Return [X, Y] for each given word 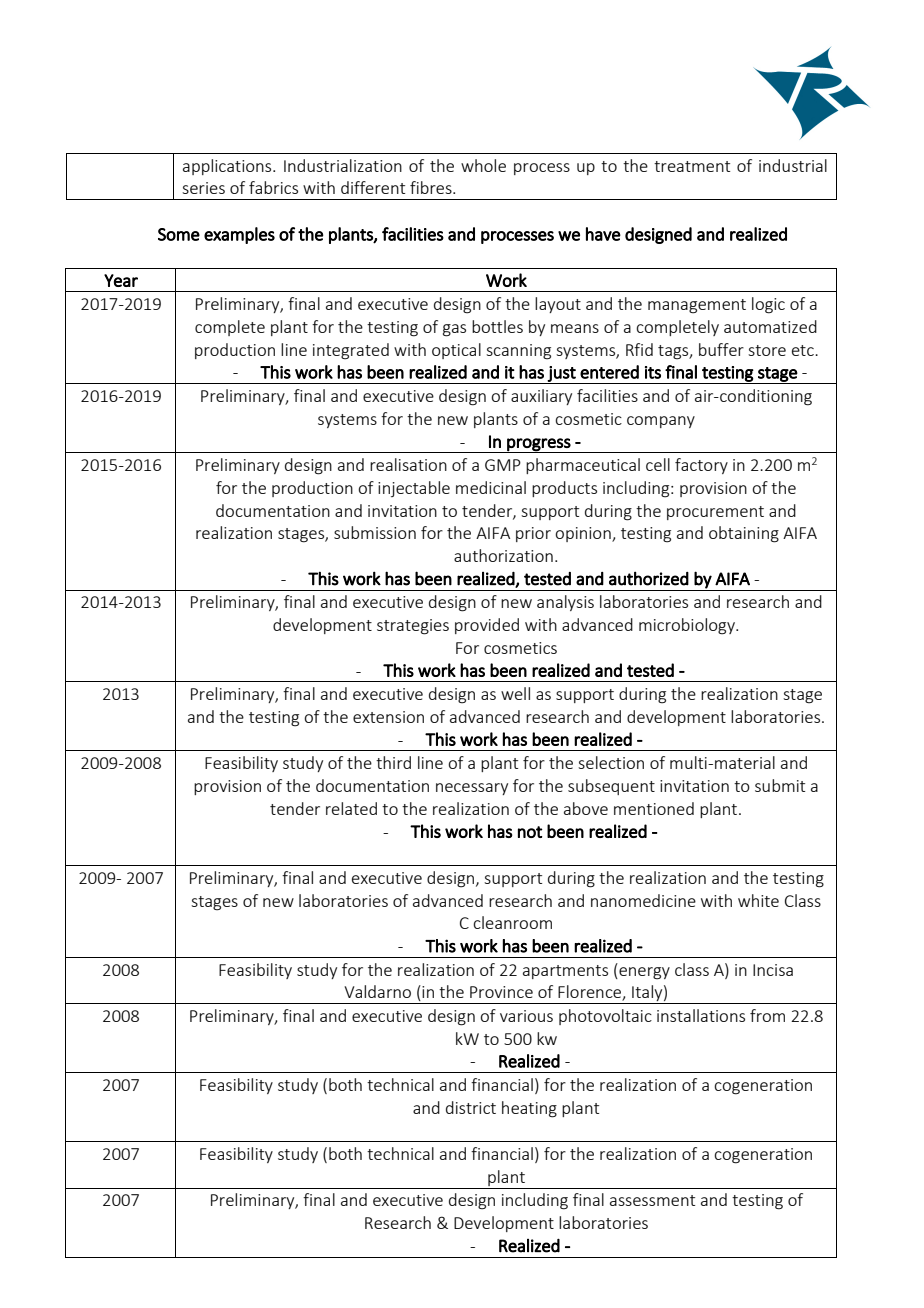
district [471, 1107]
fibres [432, 187]
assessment [652, 1200]
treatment [692, 166]
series [203, 188]
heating [529, 1109]
